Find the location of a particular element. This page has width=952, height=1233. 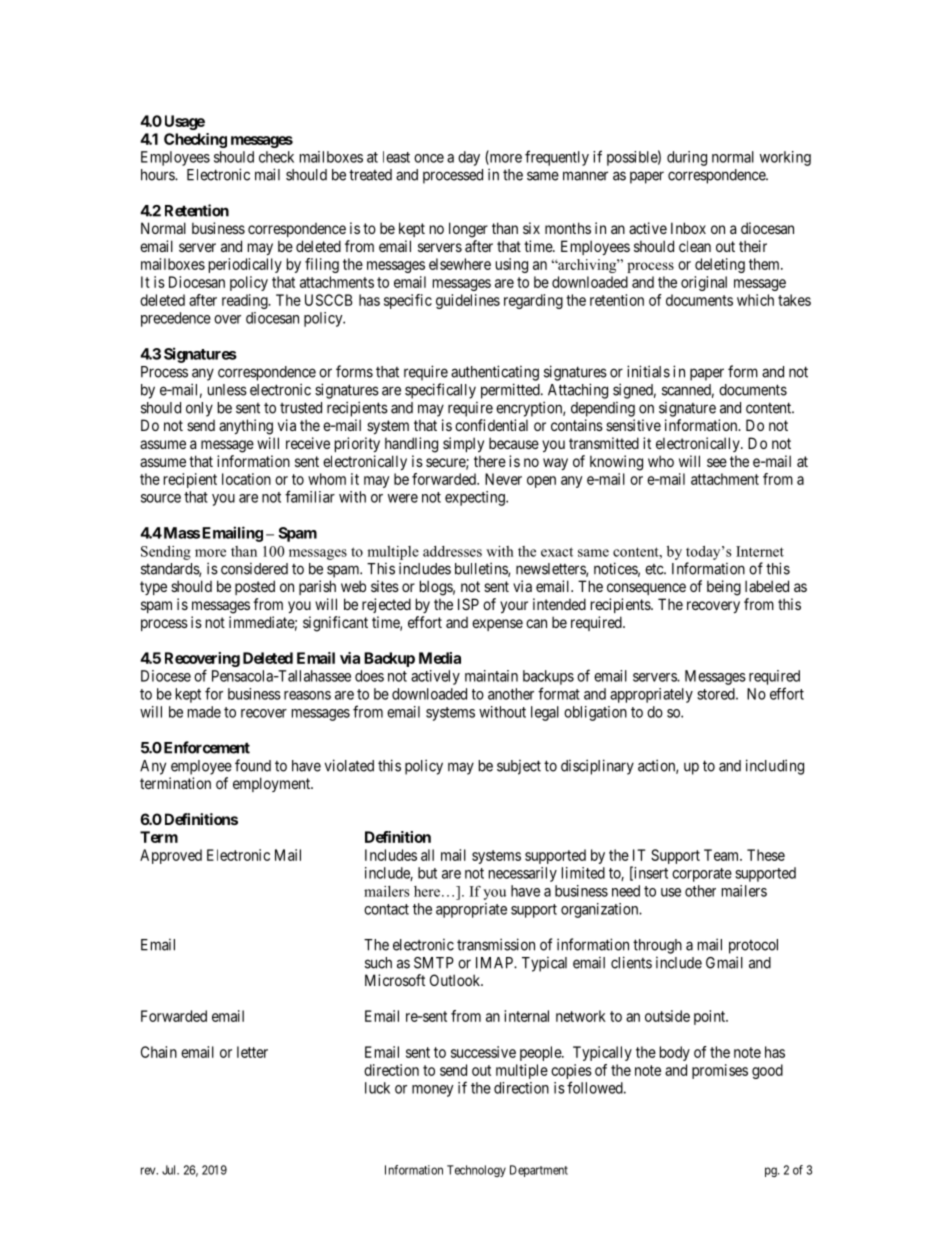

maintain is located at coordinates (491, 676).
